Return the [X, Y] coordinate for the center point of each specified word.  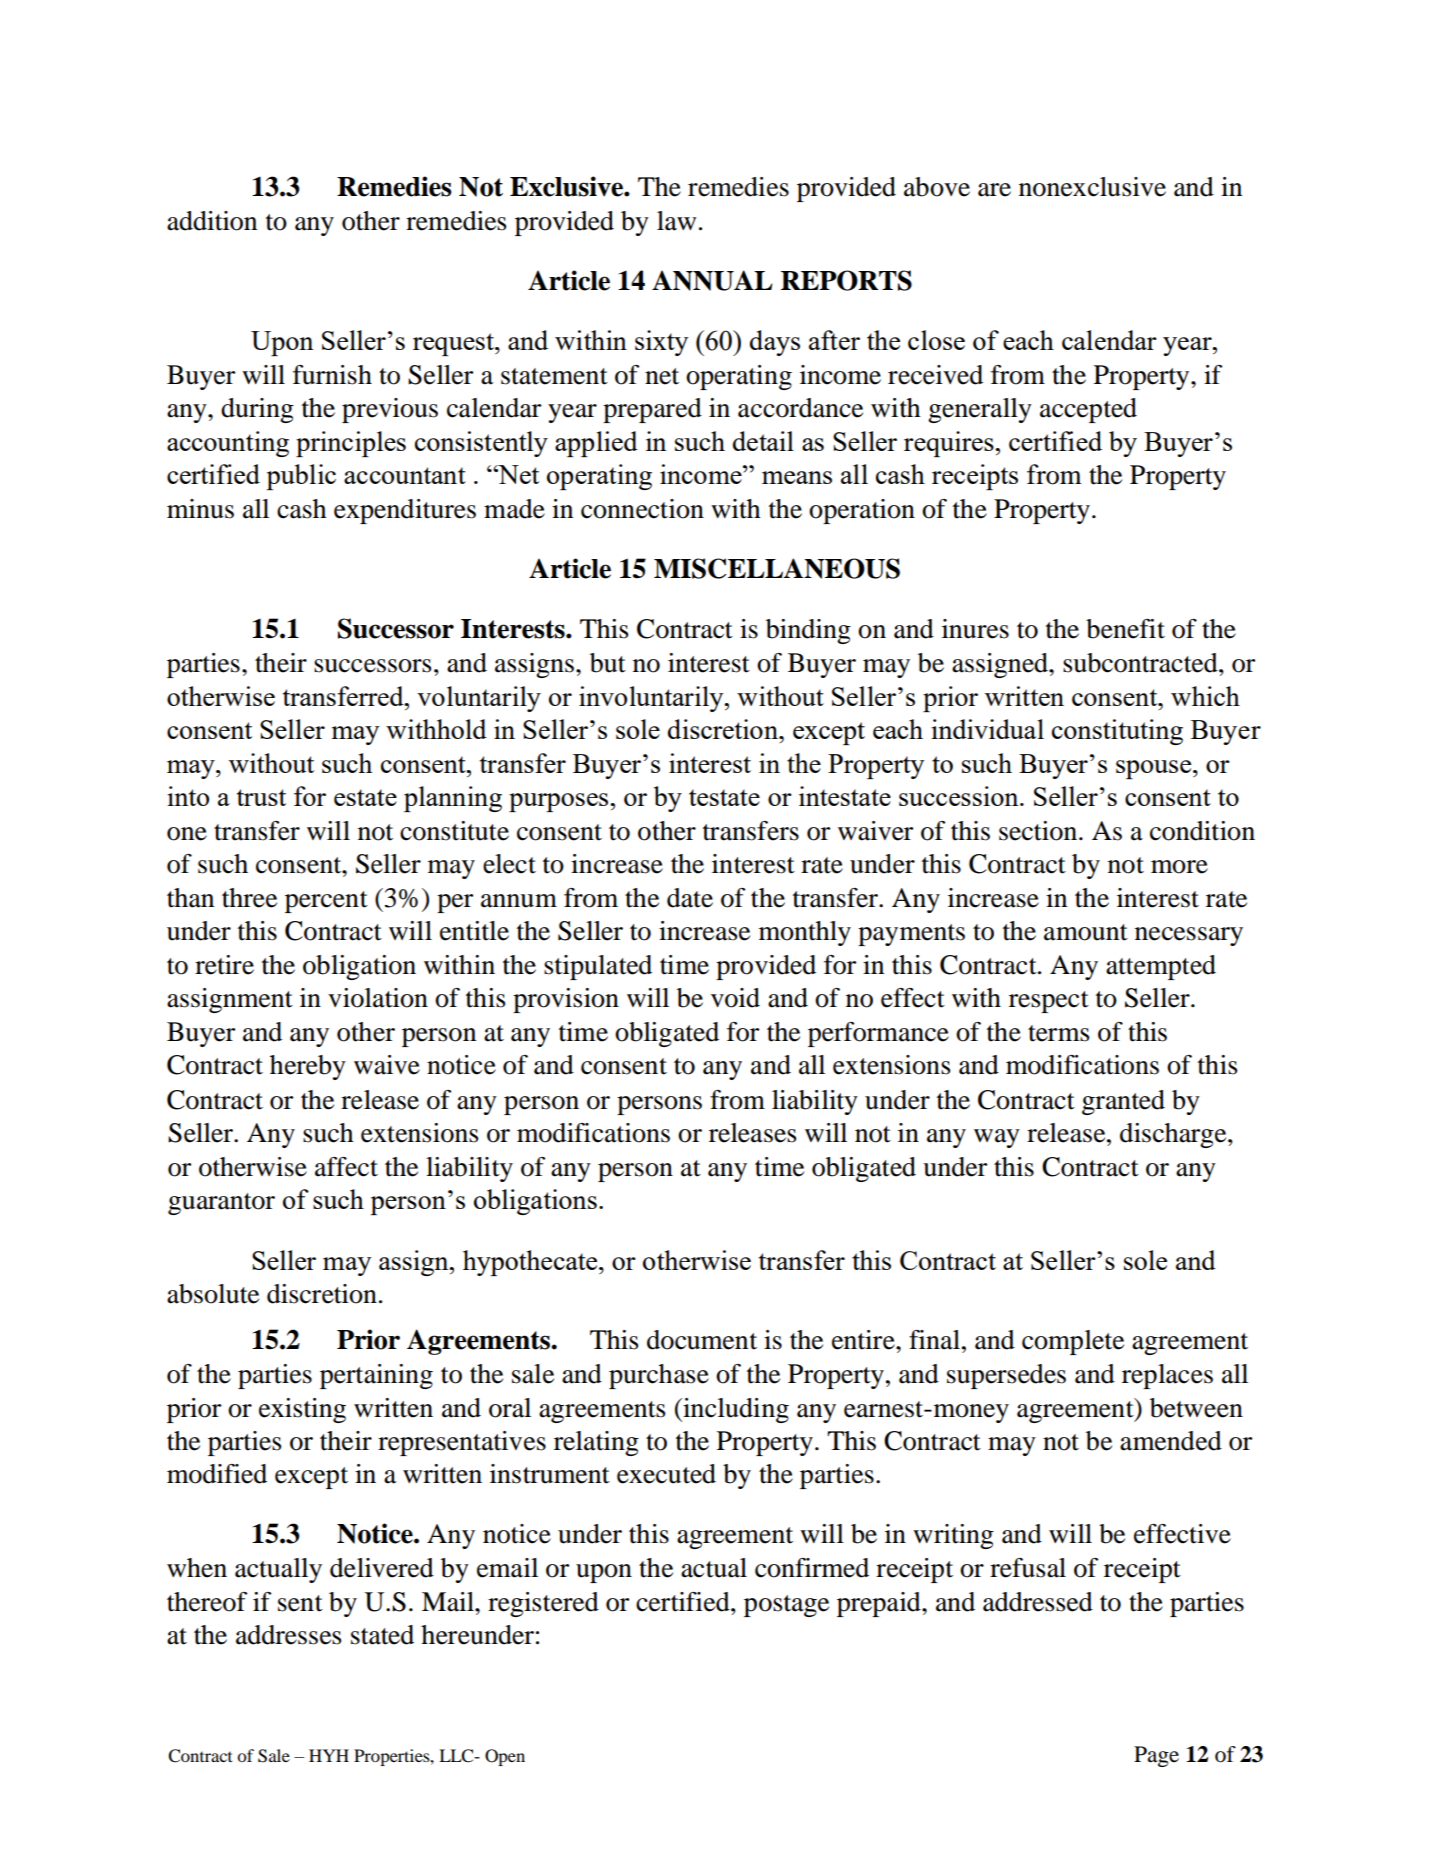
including [735, 1410]
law [676, 221]
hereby [308, 1067]
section [1039, 831]
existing [302, 1410]
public [301, 477]
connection [642, 509]
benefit [1125, 629]
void [735, 998]
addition [212, 221]
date [690, 898]
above [937, 187]
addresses [289, 1635]
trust [261, 797]
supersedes [1006, 1376]
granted [1123, 1102]
